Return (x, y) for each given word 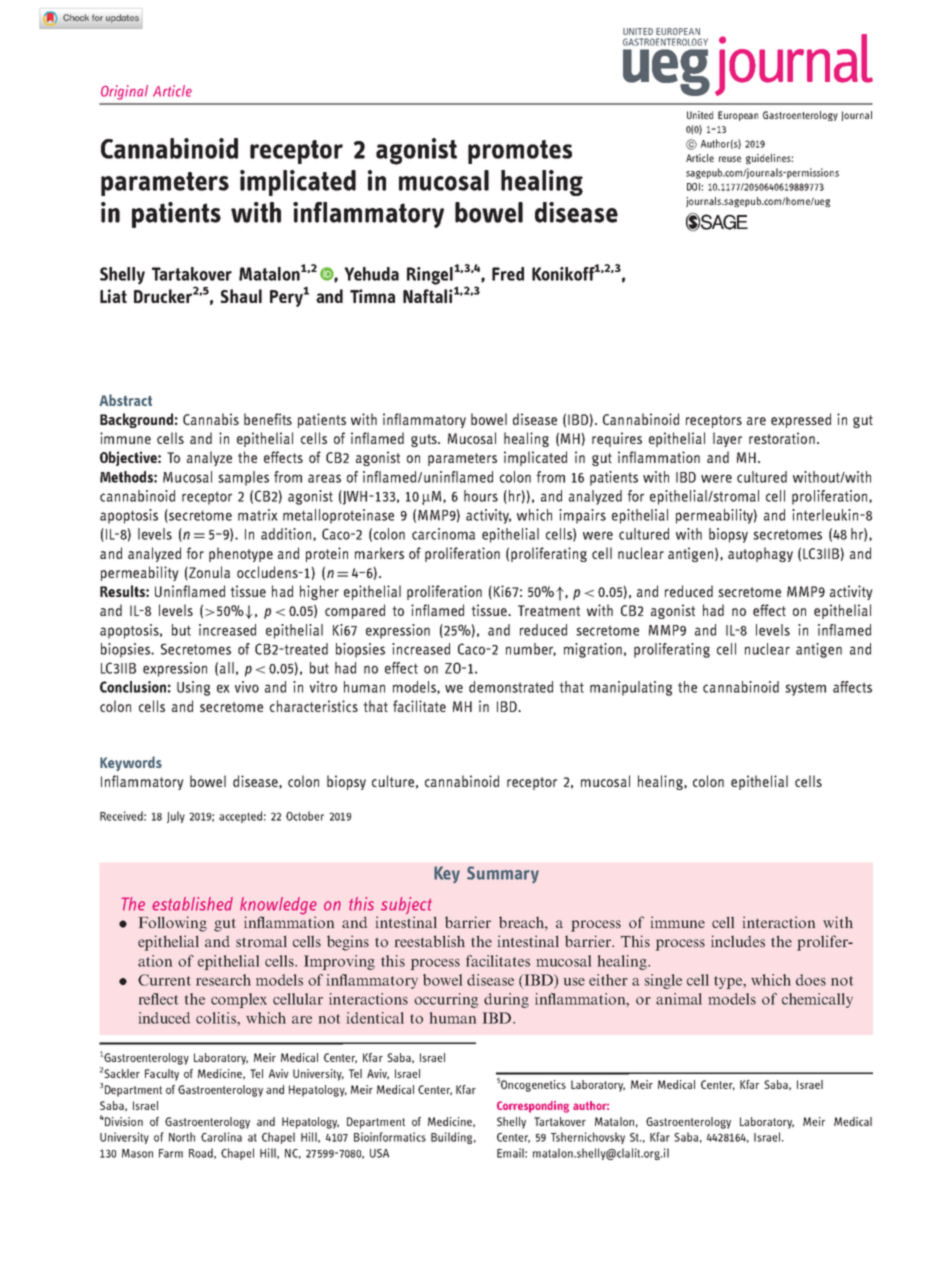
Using (193, 688)
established (192, 904)
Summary (503, 875)
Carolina (221, 1137)
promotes (520, 152)
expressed (801, 420)
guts (425, 440)
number (531, 649)
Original (124, 92)
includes (738, 941)
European (738, 116)
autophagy (760, 554)
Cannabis (211, 419)
